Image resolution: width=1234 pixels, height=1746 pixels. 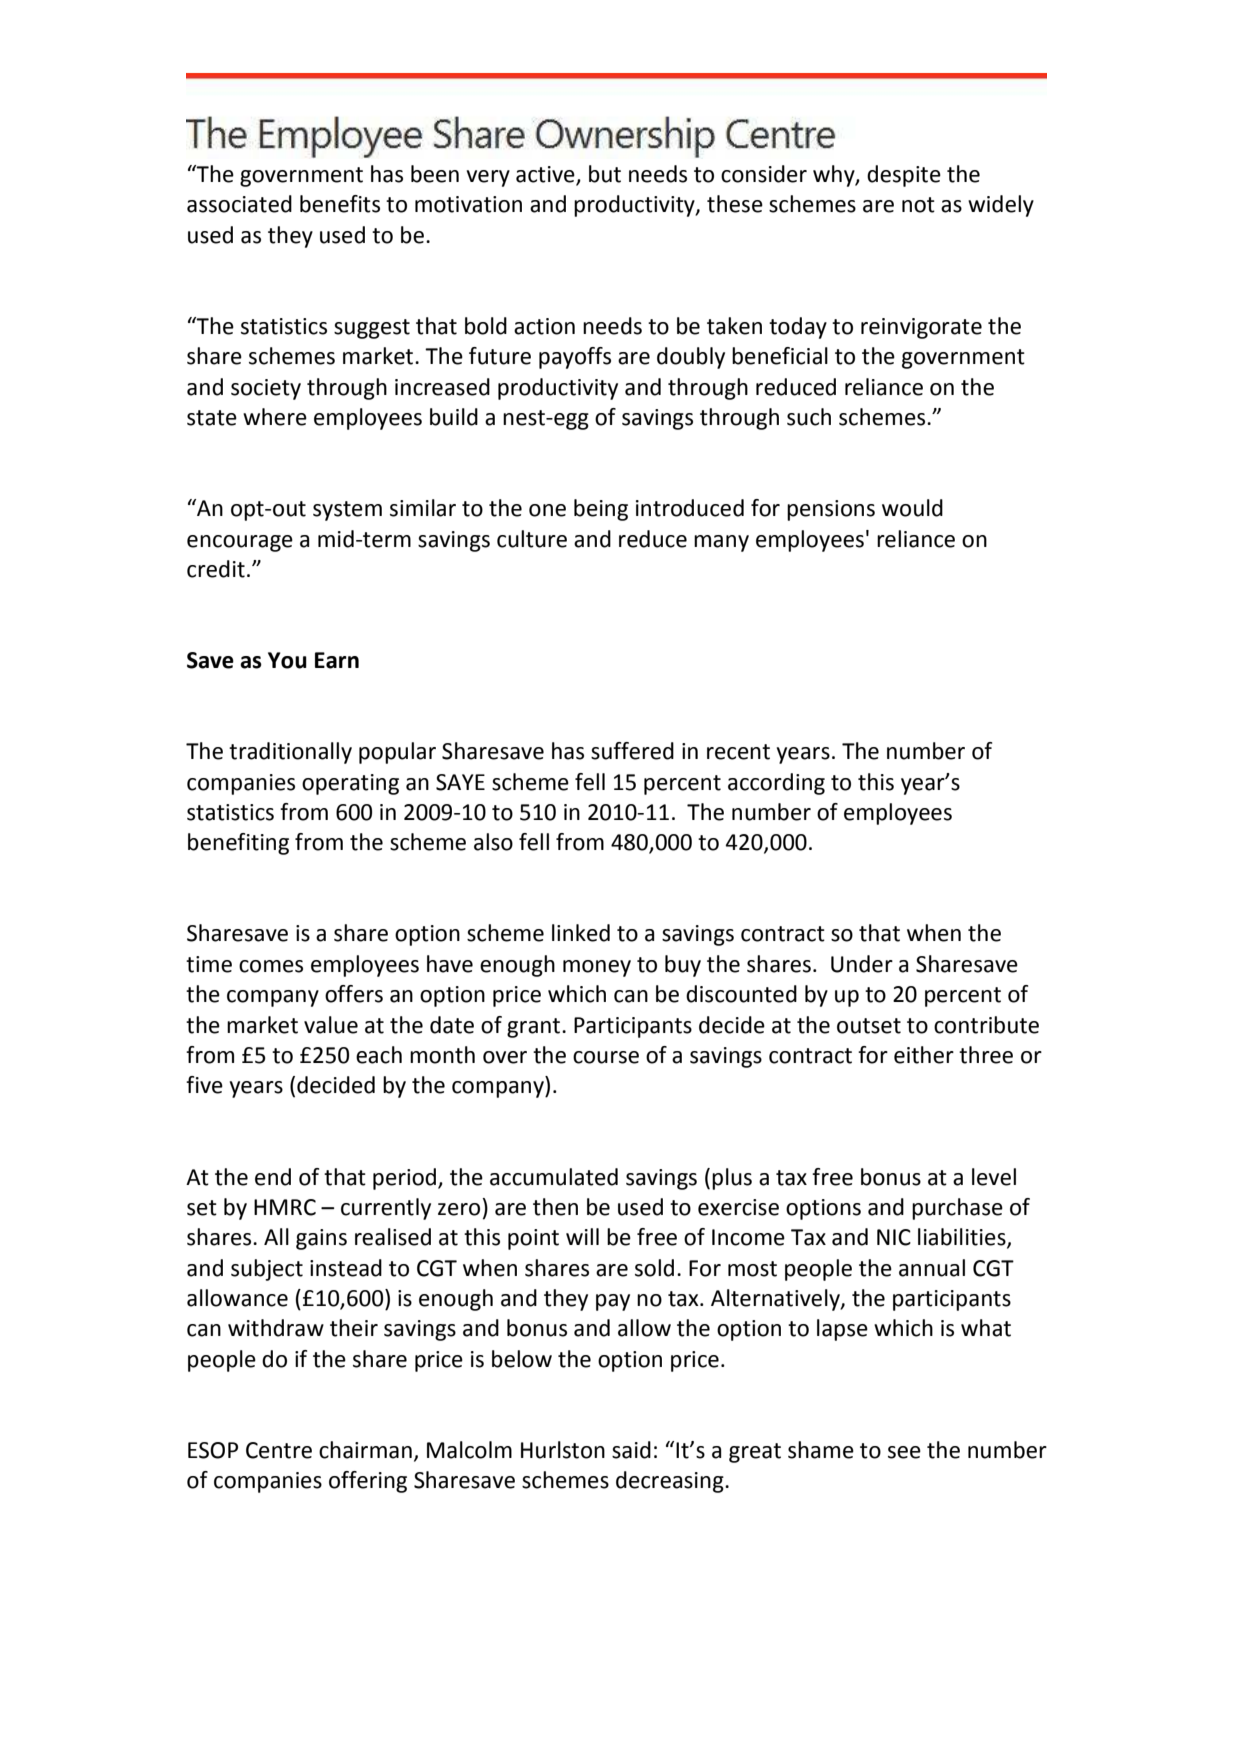 What do you see at coordinates (238, 844) in the screenshot?
I see `benefiting` at bounding box center [238, 844].
